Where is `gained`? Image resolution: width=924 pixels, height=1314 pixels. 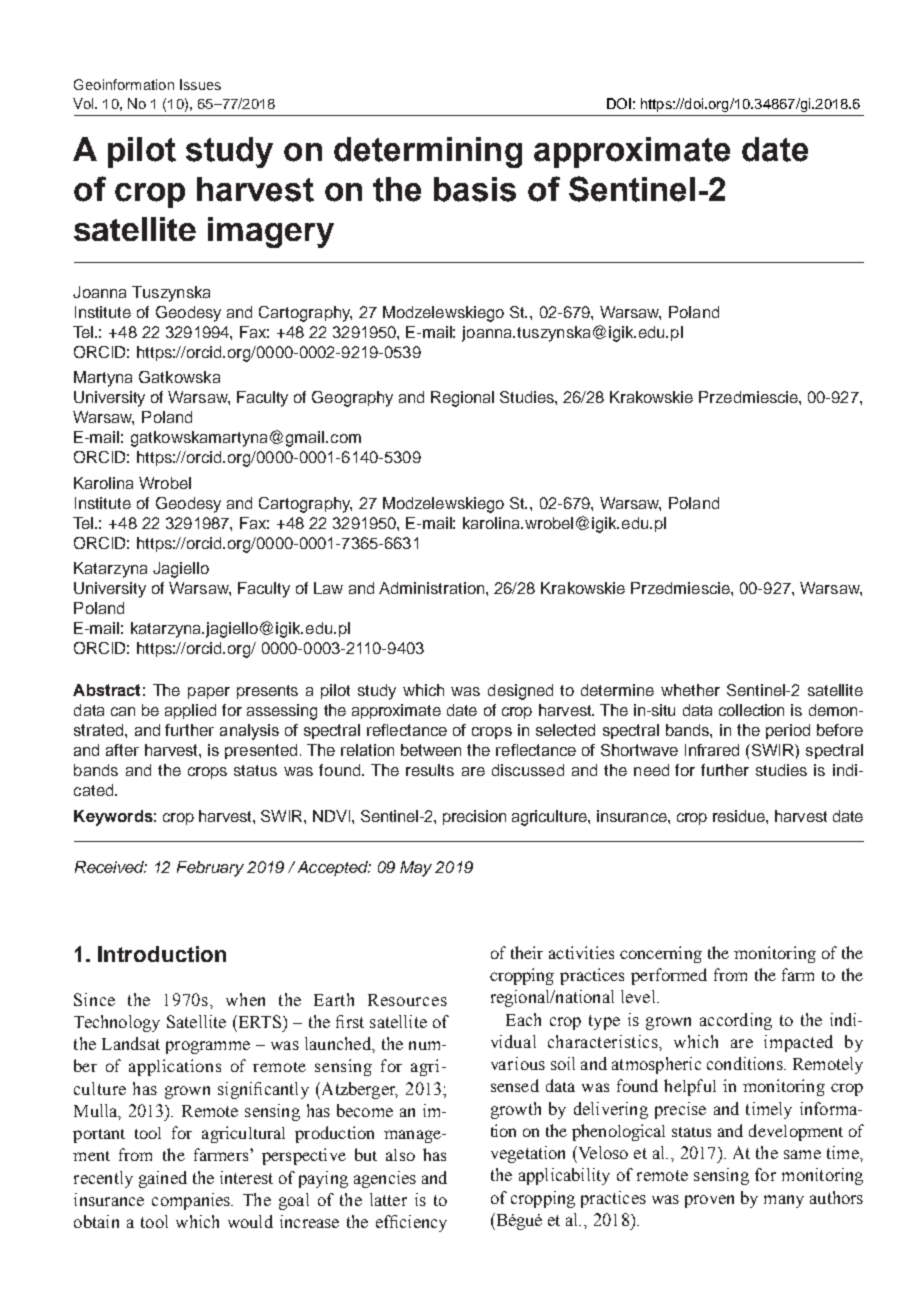 gained is located at coordinates (163, 1179).
